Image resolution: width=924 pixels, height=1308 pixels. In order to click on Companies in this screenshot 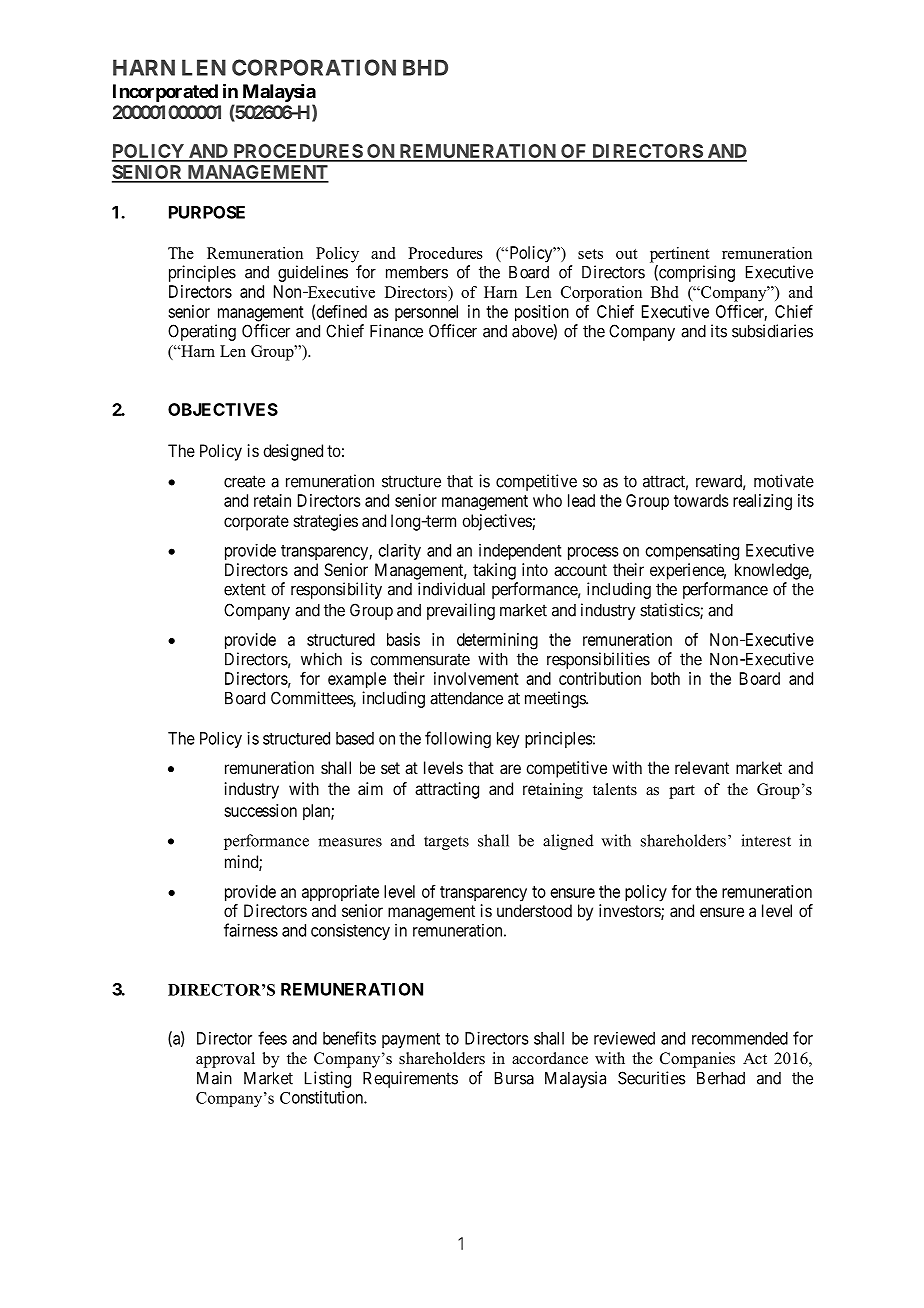, I will do `click(697, 1060)`.
